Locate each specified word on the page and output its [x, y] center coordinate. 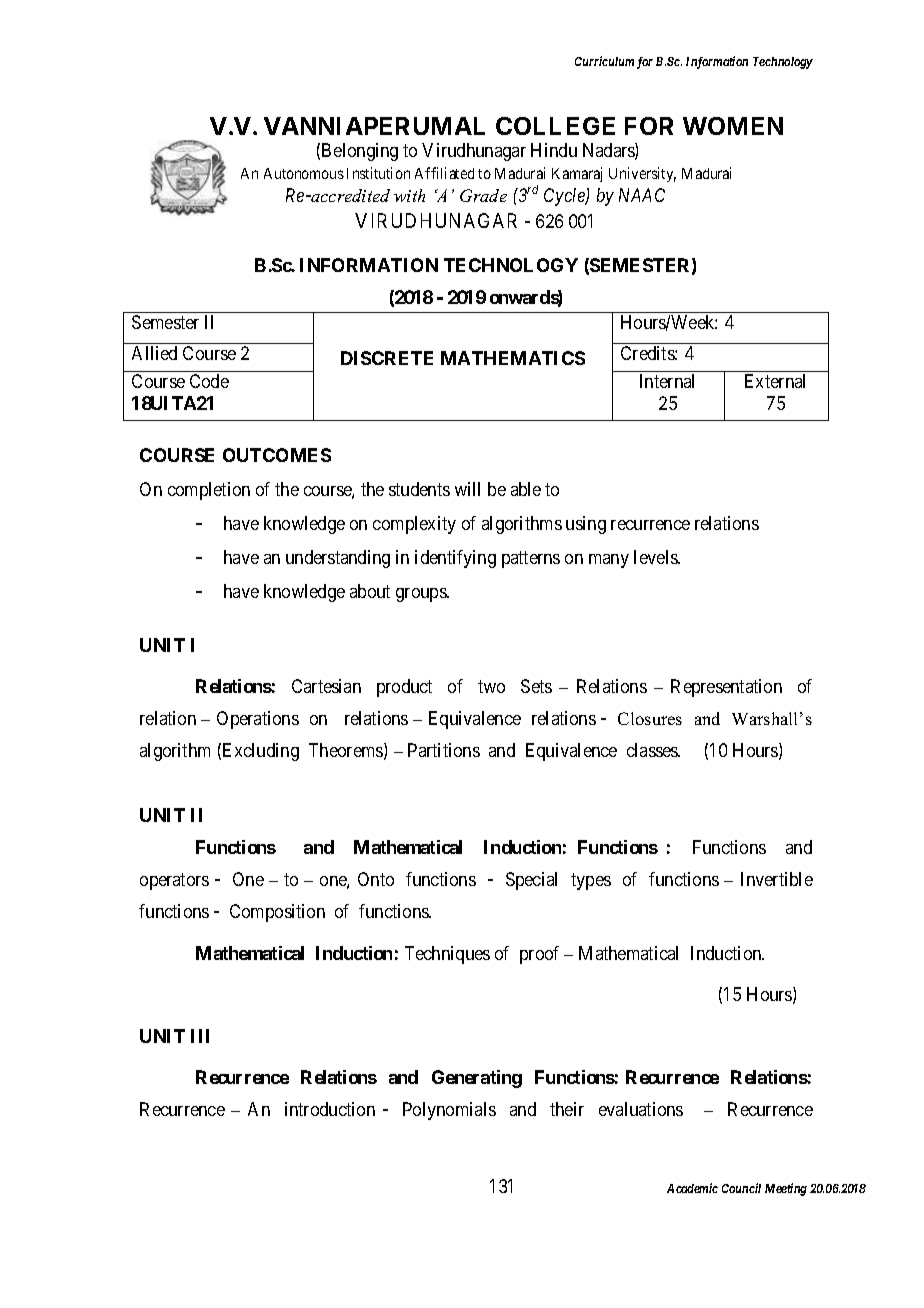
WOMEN [733, 126]
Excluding [261, 752]
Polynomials [449, 1111]
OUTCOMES [277, 455]
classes [653, 750]
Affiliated [444, 173]
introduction [330, 1109]
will [467, 489]
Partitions [444, 750]
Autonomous [304, 173]
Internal [667, 381]
